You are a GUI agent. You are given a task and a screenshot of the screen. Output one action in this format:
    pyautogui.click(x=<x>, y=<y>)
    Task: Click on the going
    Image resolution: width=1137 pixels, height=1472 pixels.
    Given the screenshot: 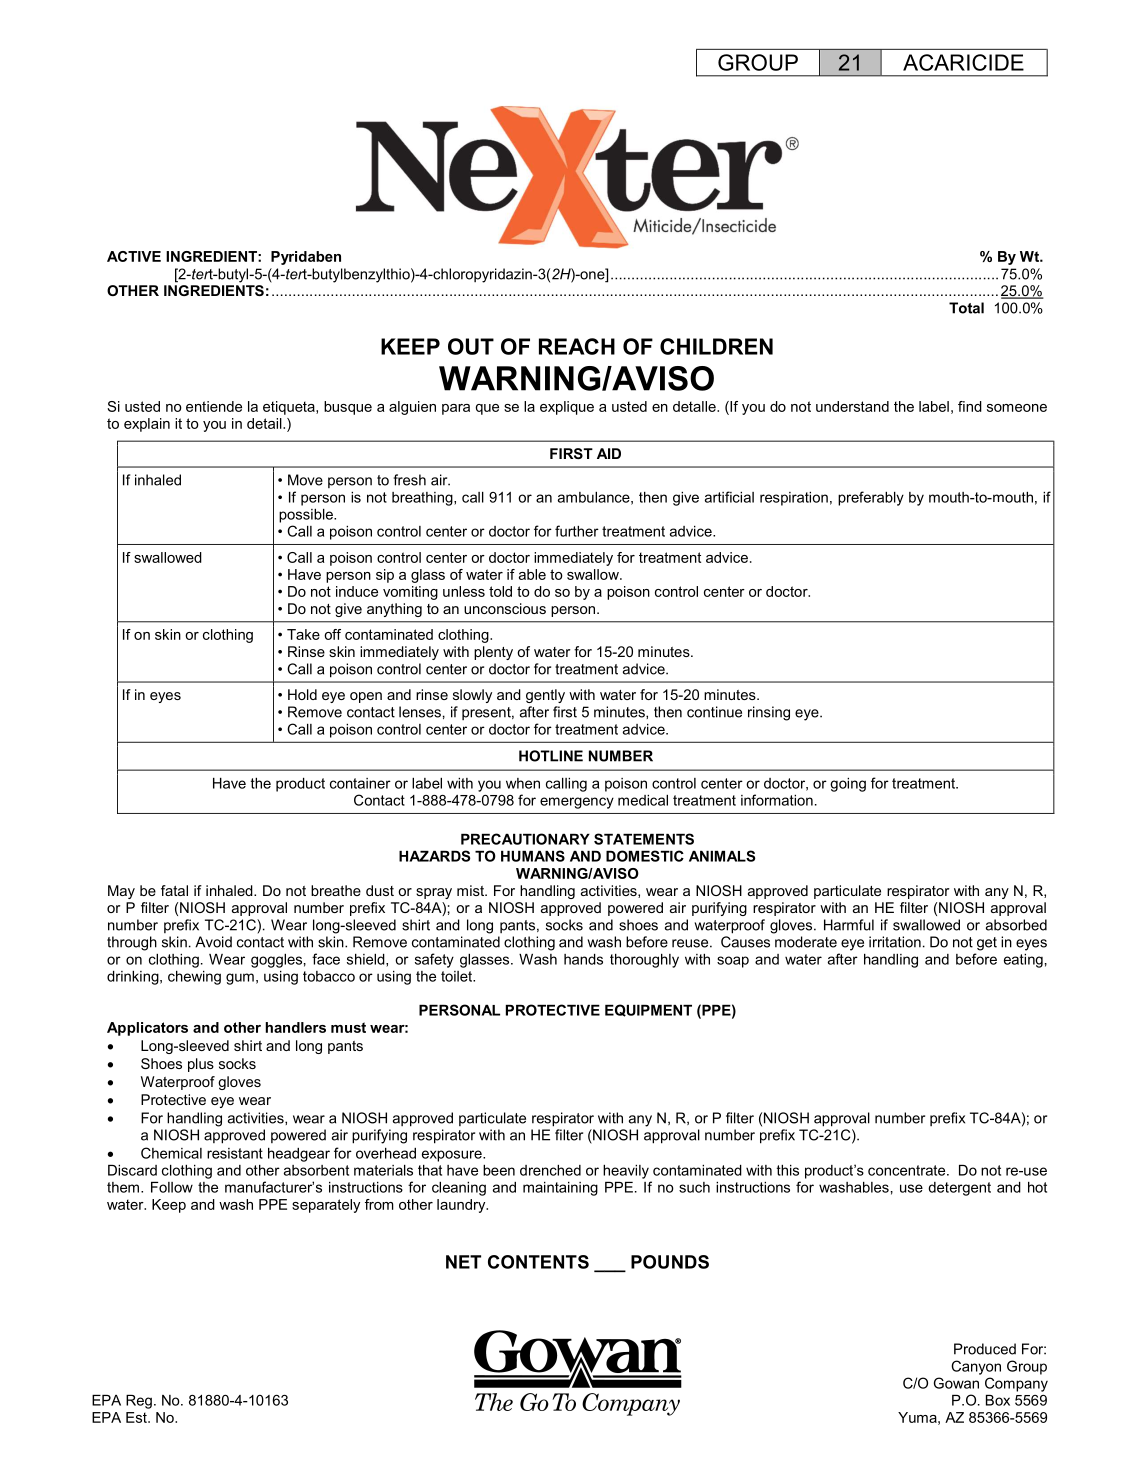 What is the action you would take?
    pyautogui.click(x=848, y=785)
